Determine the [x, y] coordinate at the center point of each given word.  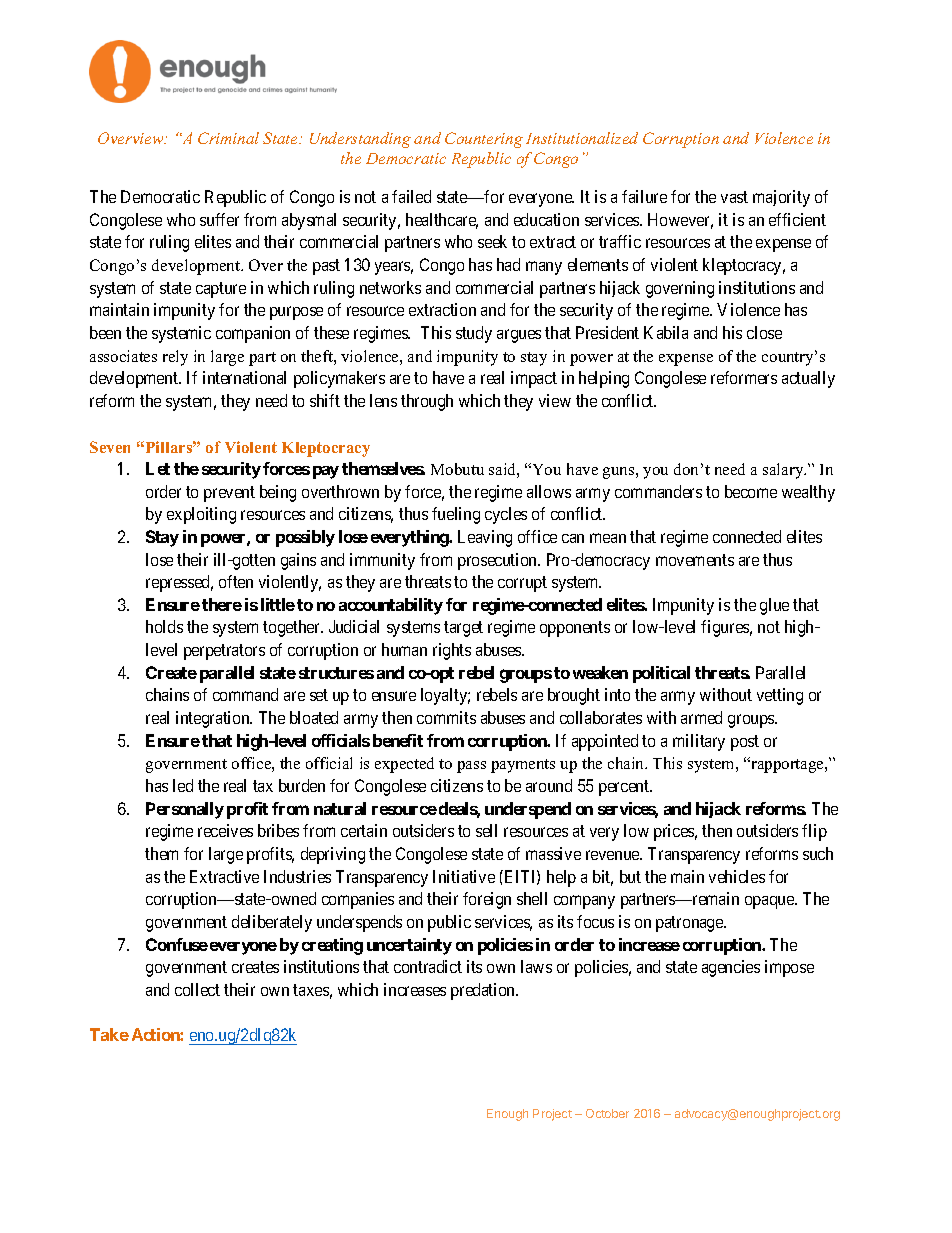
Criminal [228, 138]
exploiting [201, 515]
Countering [484, 140]
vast [734, 197]
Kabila [666, 332]
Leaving [485, 538]
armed [701, 717]
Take [109, 1034]
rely [175, 358]
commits [446, 717]
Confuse [177, 944]
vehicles [737, 876]
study [474, 334]
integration [214, 719]
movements [695, 560]
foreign [487, 900]
